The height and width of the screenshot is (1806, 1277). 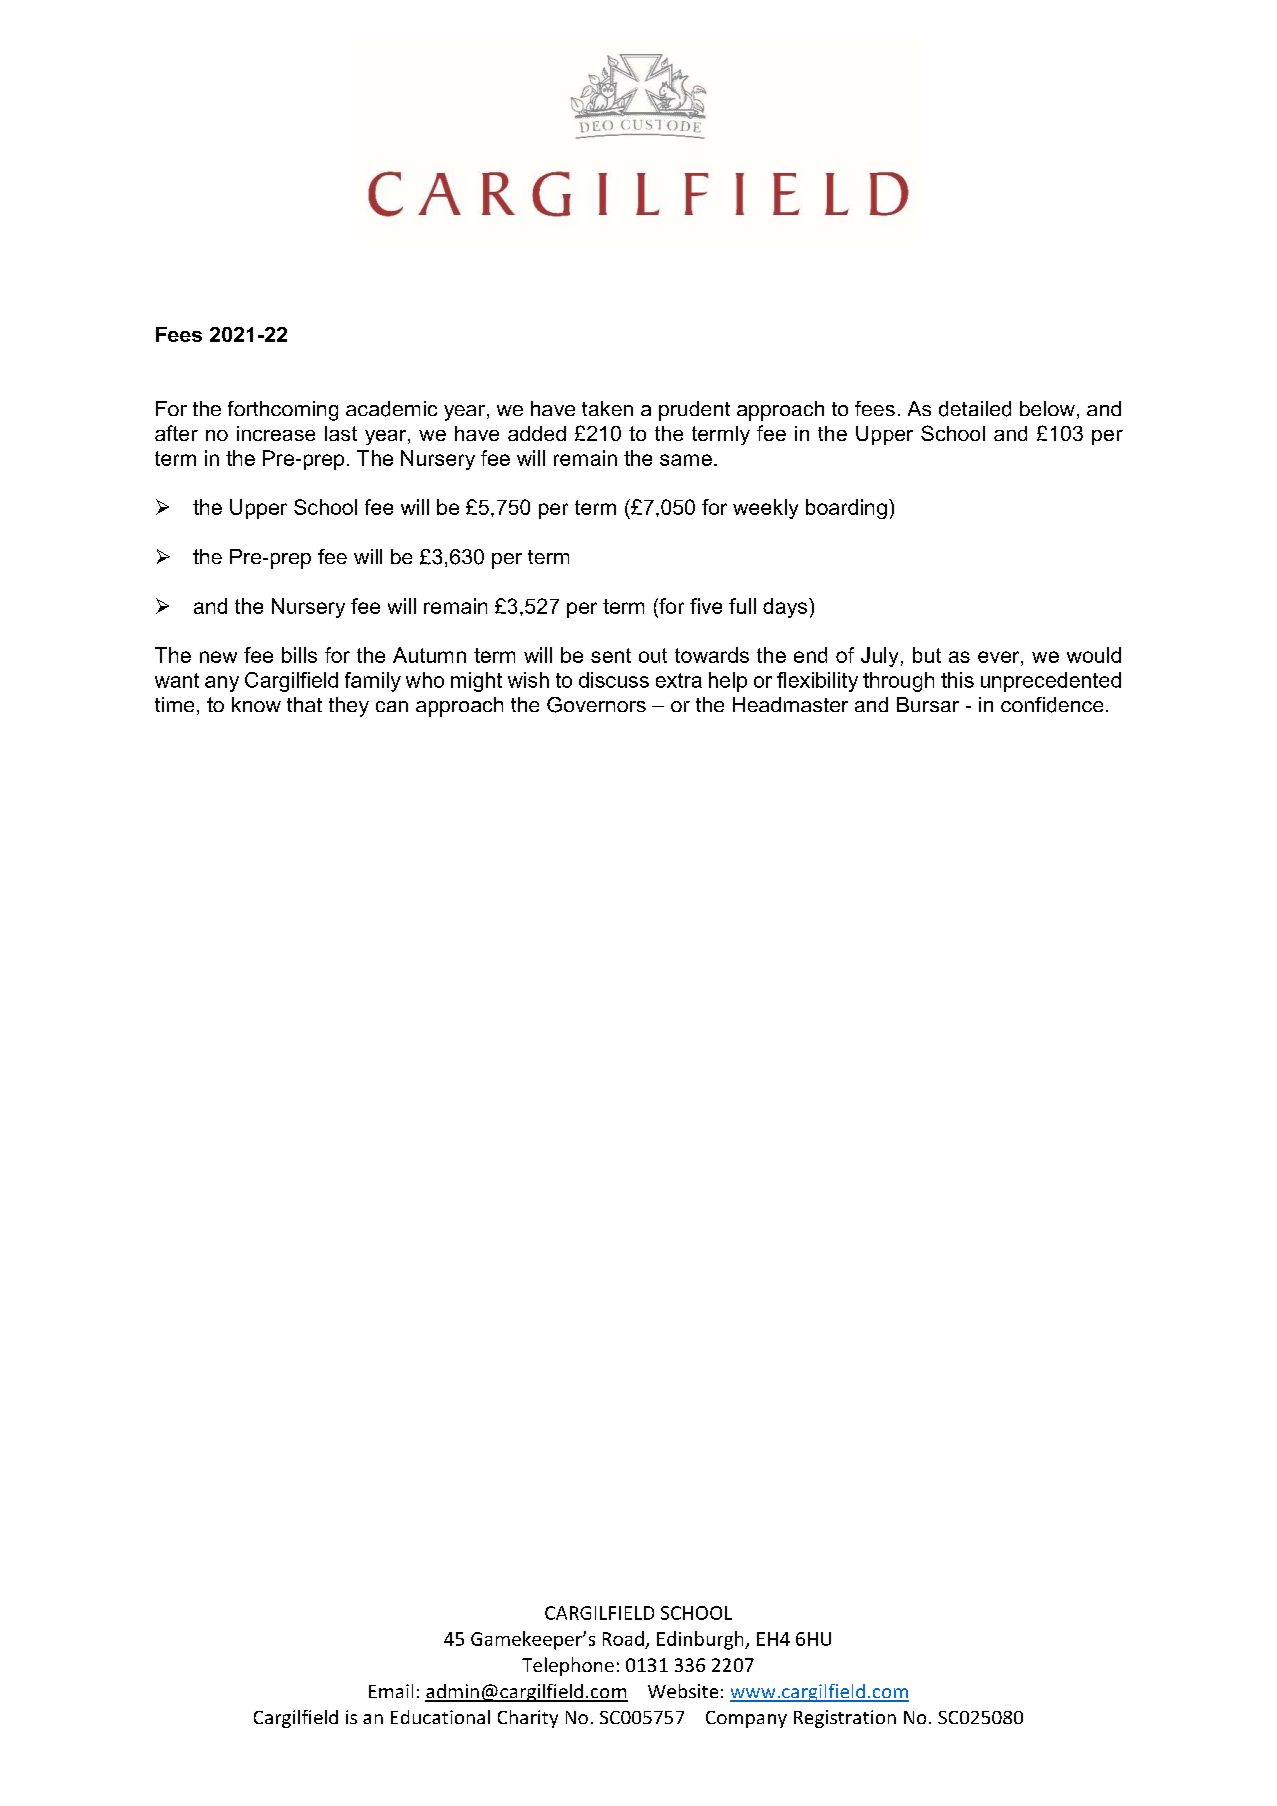 What do you see at coordinates (623, 1638) in the screenshot?
I see `Road` at bounding box center [623, 1638].
